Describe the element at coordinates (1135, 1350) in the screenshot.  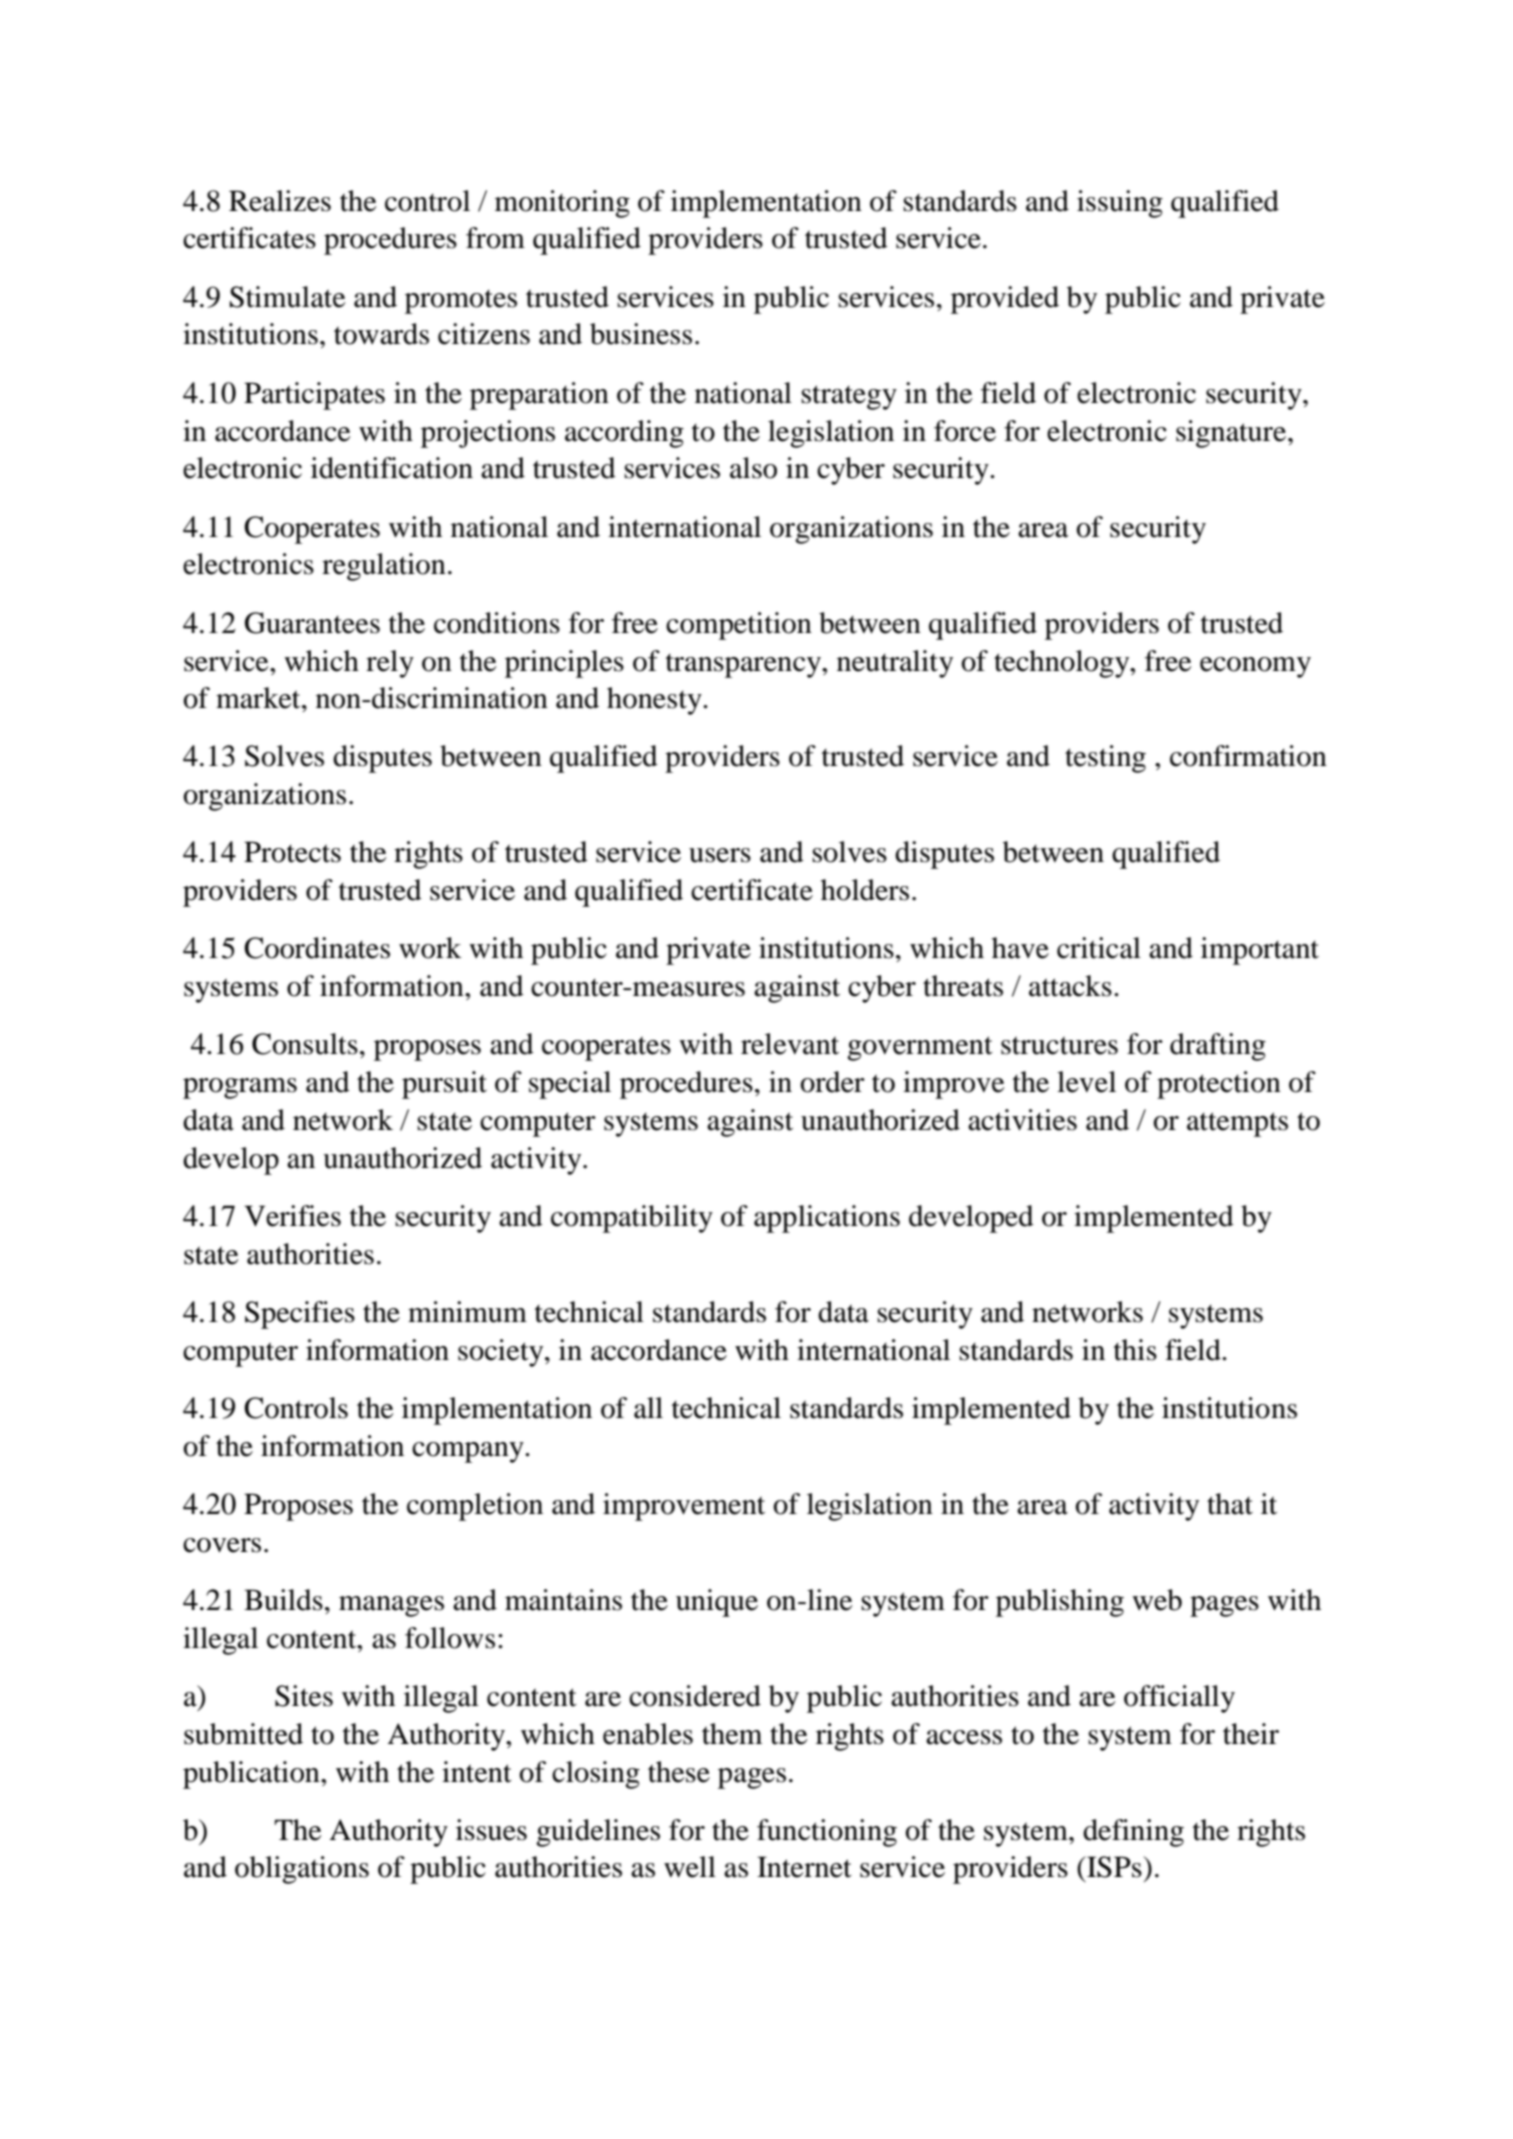
I see `this` at that location.
